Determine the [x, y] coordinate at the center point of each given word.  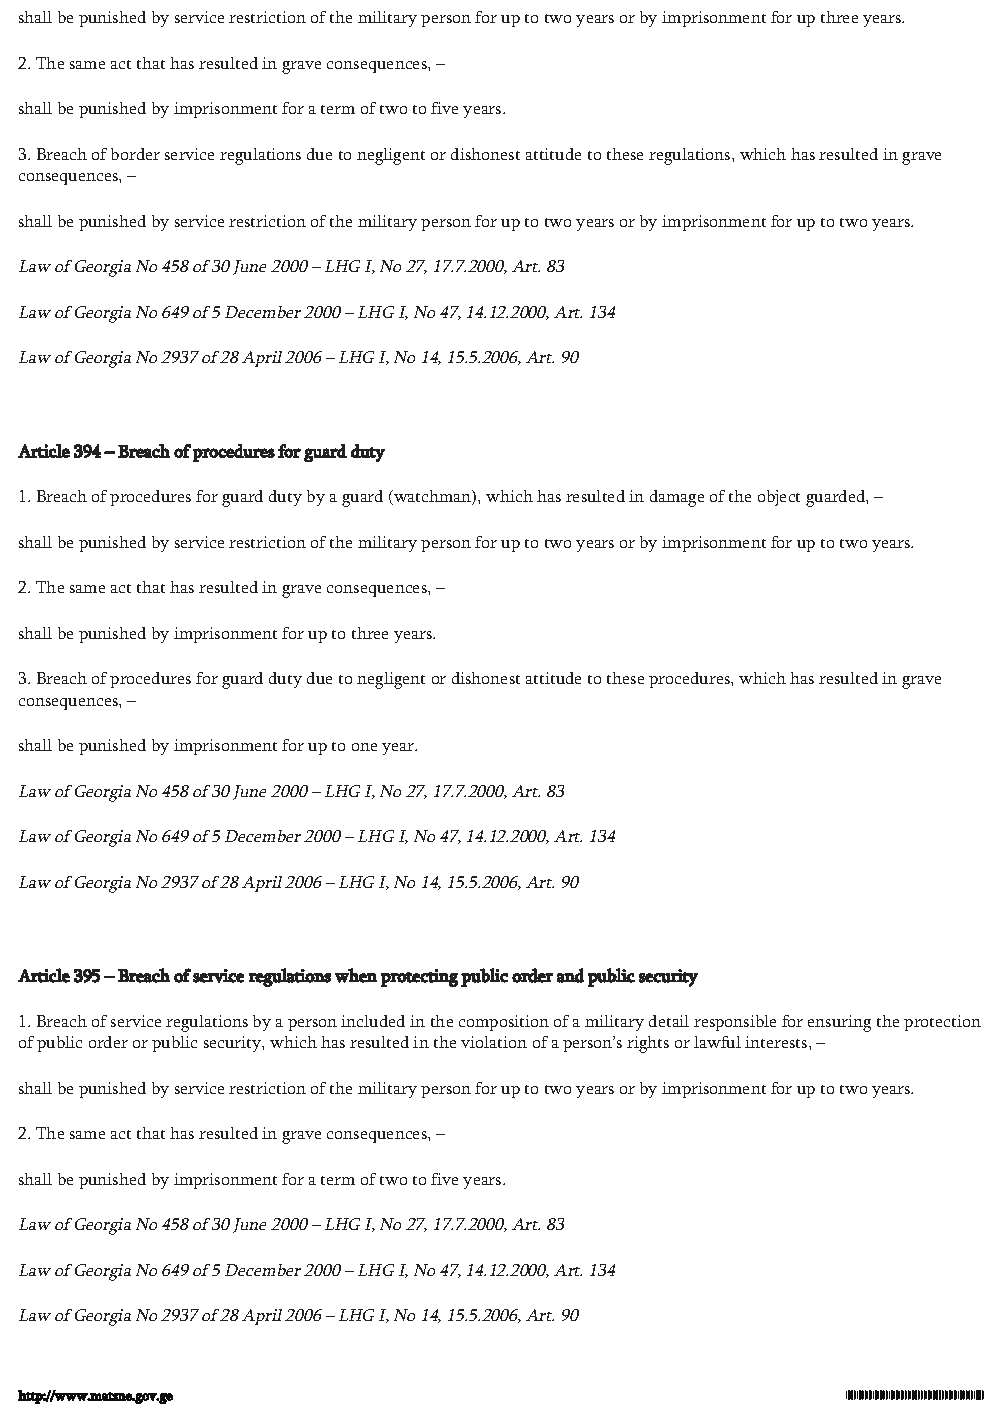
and [570, 975]
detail [669, 1021]
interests [777, 1042]
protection [942, 1023]
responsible [735, 1023]
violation [494, 1042]
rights [648, 1044]
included [373, 1021]
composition [504, 1023]
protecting [419, 978]
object [779, 498]
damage [677, 498]
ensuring [839, 1023]
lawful [717, 1042]
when [356, 975]
